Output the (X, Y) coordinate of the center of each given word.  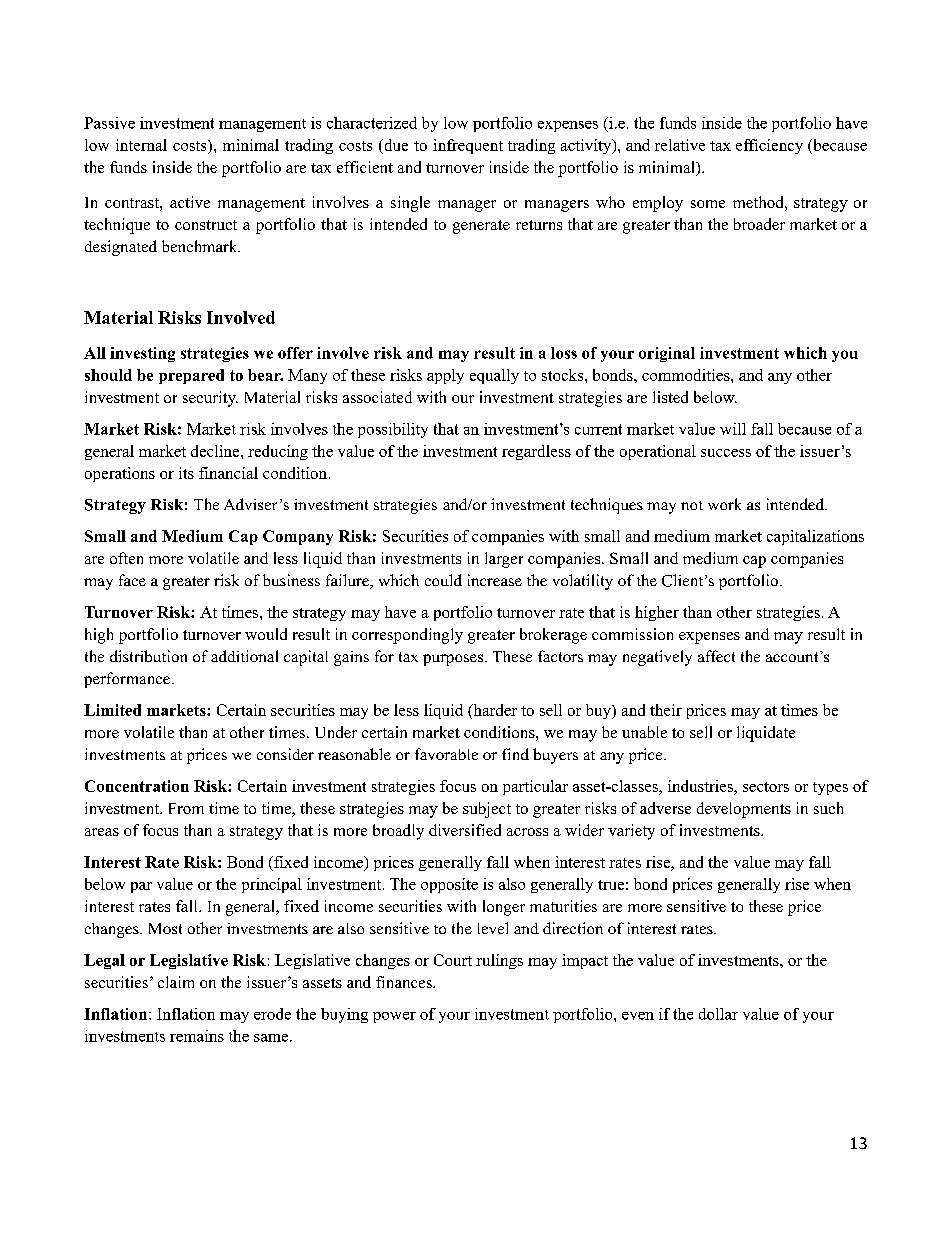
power (394, 1017)
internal (141, 145)
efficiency (769, 146)
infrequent (468, 146)
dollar (718, 1014)
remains (197, 1036)
